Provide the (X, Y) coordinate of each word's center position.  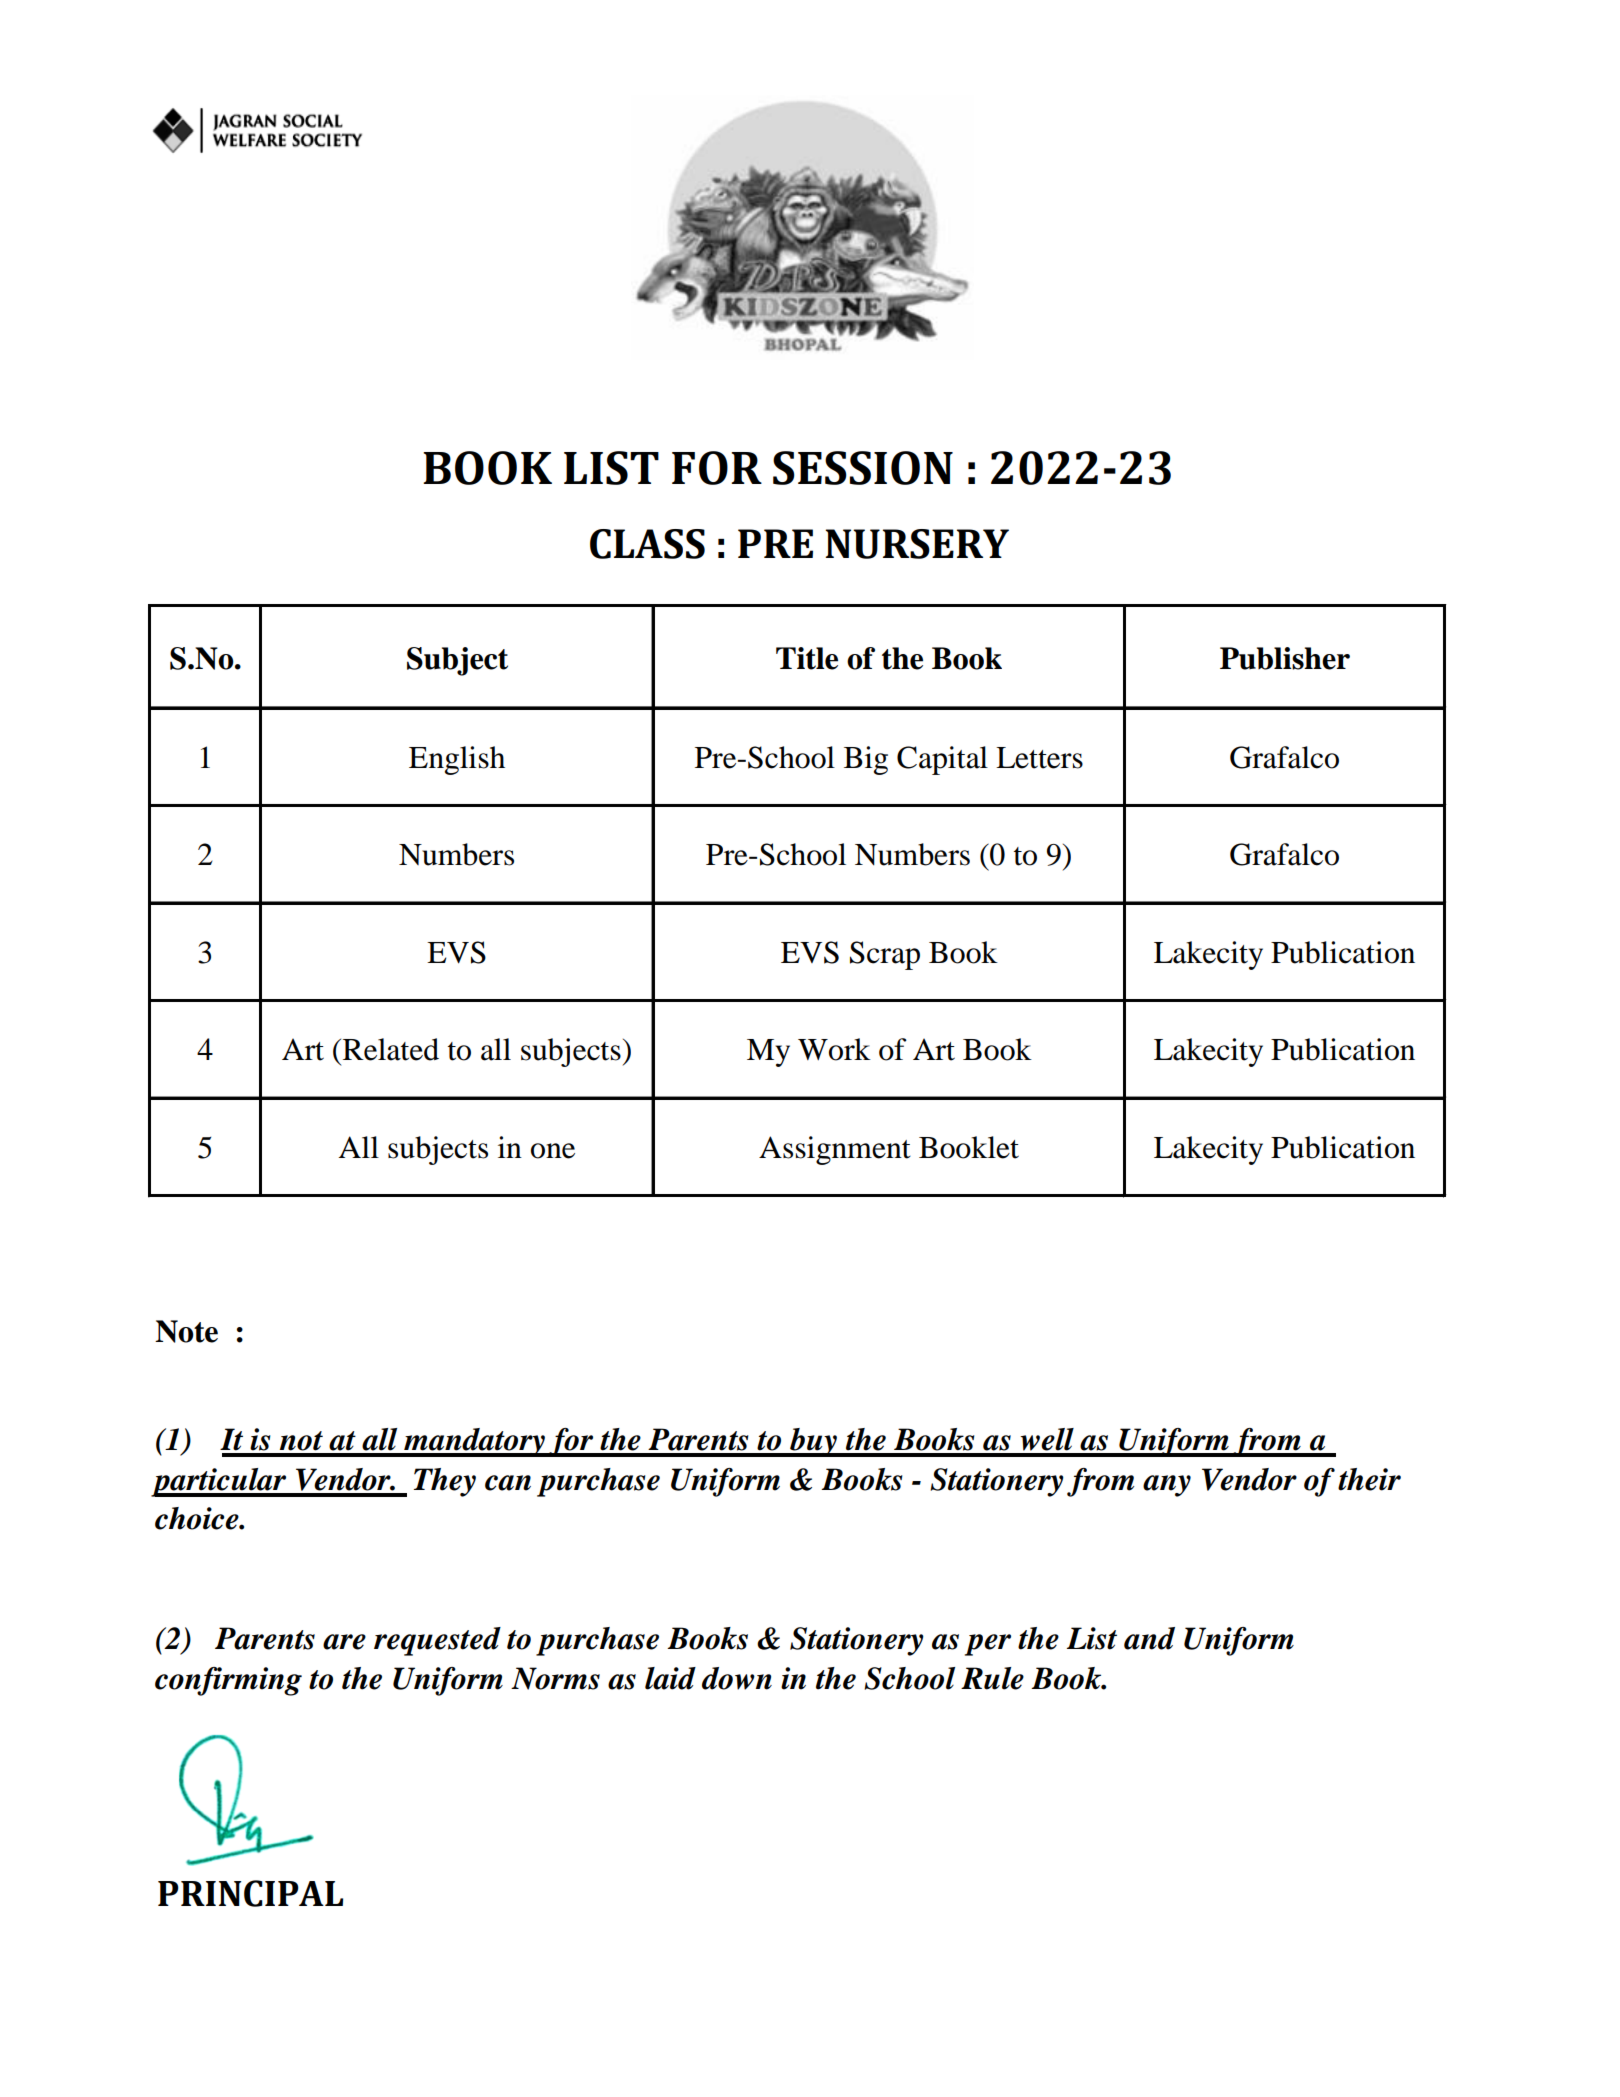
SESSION (863, 468)
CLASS (647, 544)
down (737, 1678)
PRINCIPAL (250, 1893)
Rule (992, 1678)
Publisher (1285, 658)
